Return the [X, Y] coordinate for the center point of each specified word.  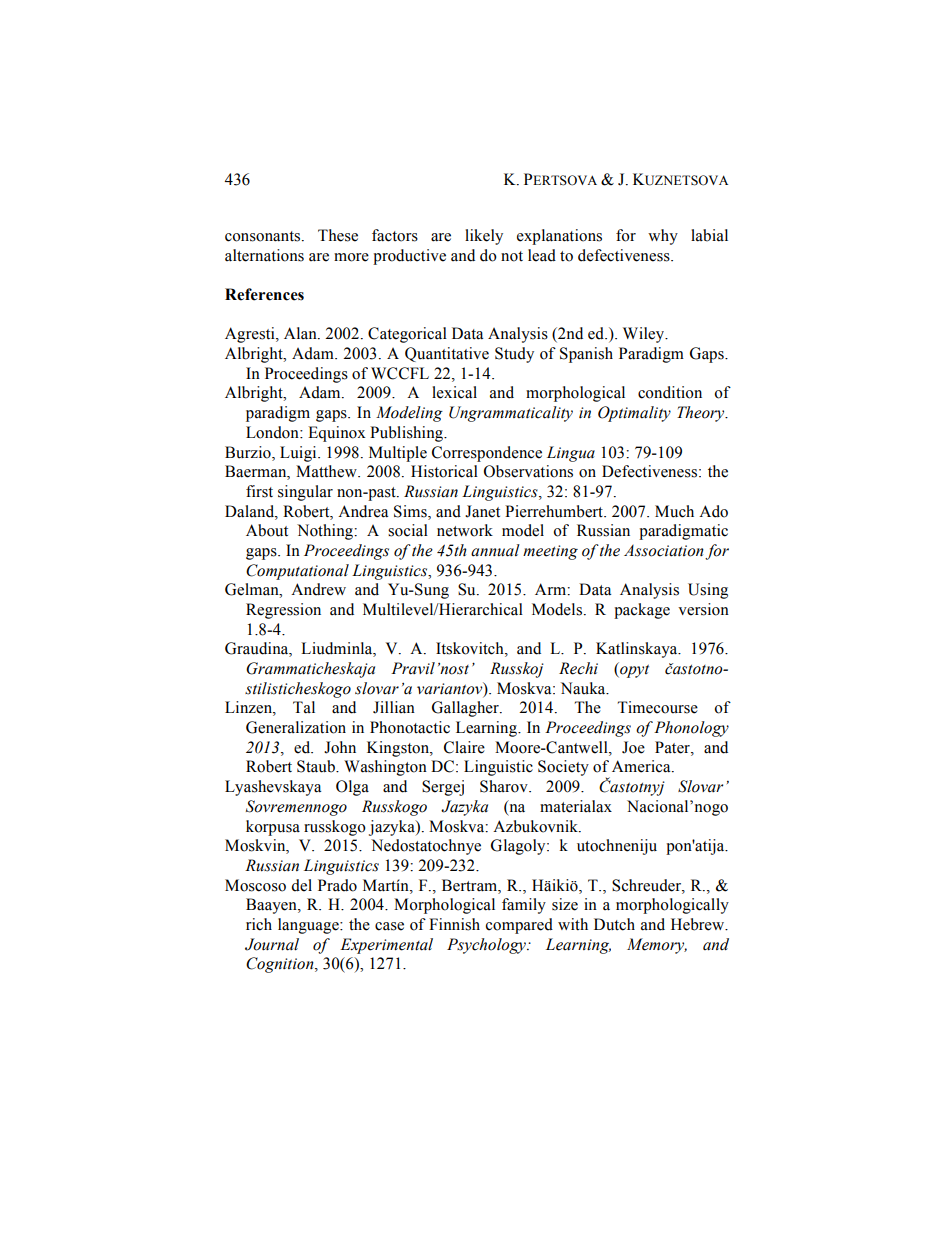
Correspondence [487, 454]
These [338, 235]
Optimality [634, 414]
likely [484, 237]
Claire [464, 747]
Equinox [337, 434]
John [340, 747]
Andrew [318, 589]
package [642, 611]
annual [495, 550]
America [642, 766]
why [663, 237]
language [309, 926]
